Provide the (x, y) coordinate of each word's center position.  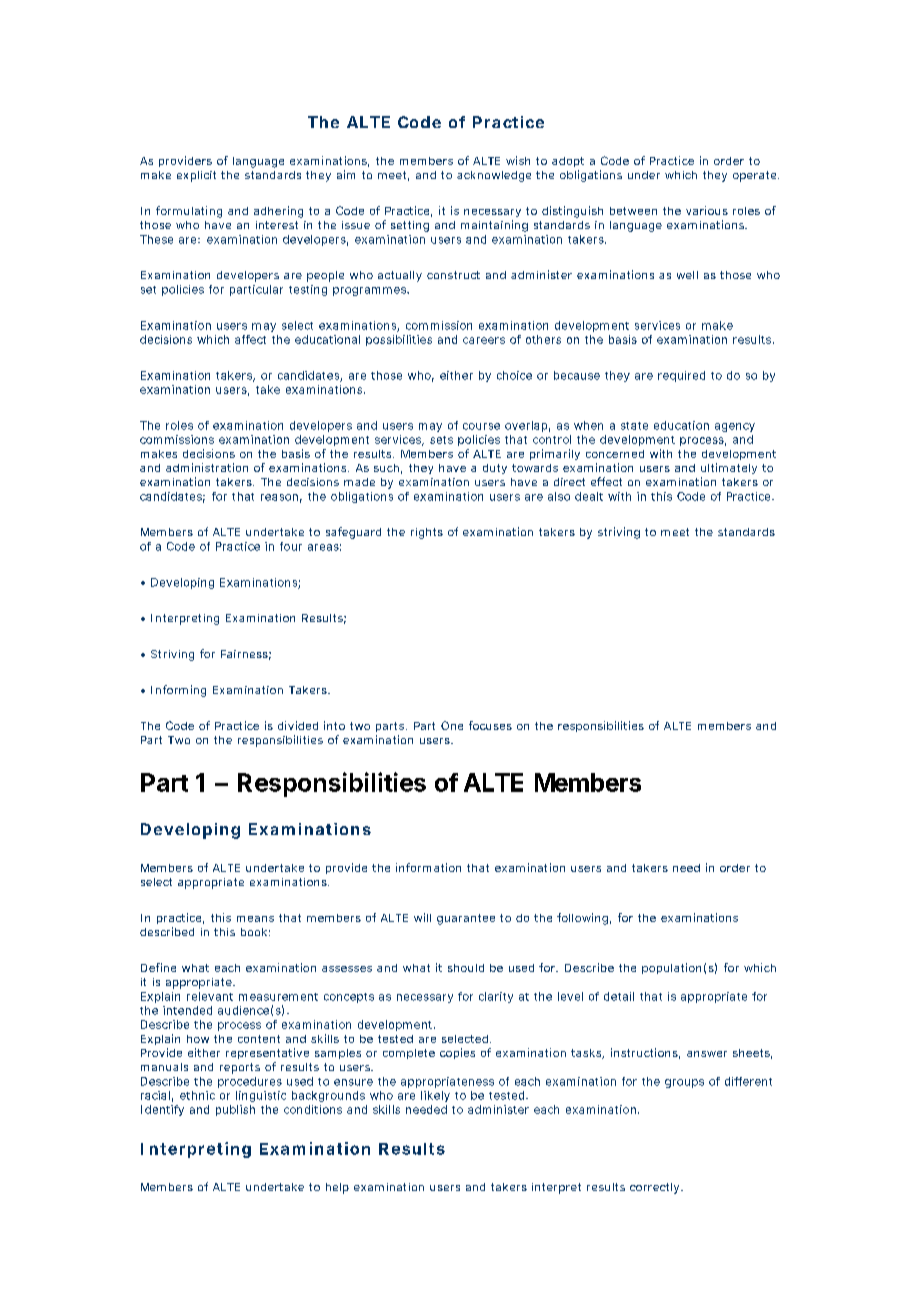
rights (427, 533)
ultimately (729, 468)
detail (619, 996)
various (707, 210)
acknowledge (494, 176)
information (428, 867)
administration (207, 467)
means (255, 919)
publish (235, 1110)
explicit (196, 176)
